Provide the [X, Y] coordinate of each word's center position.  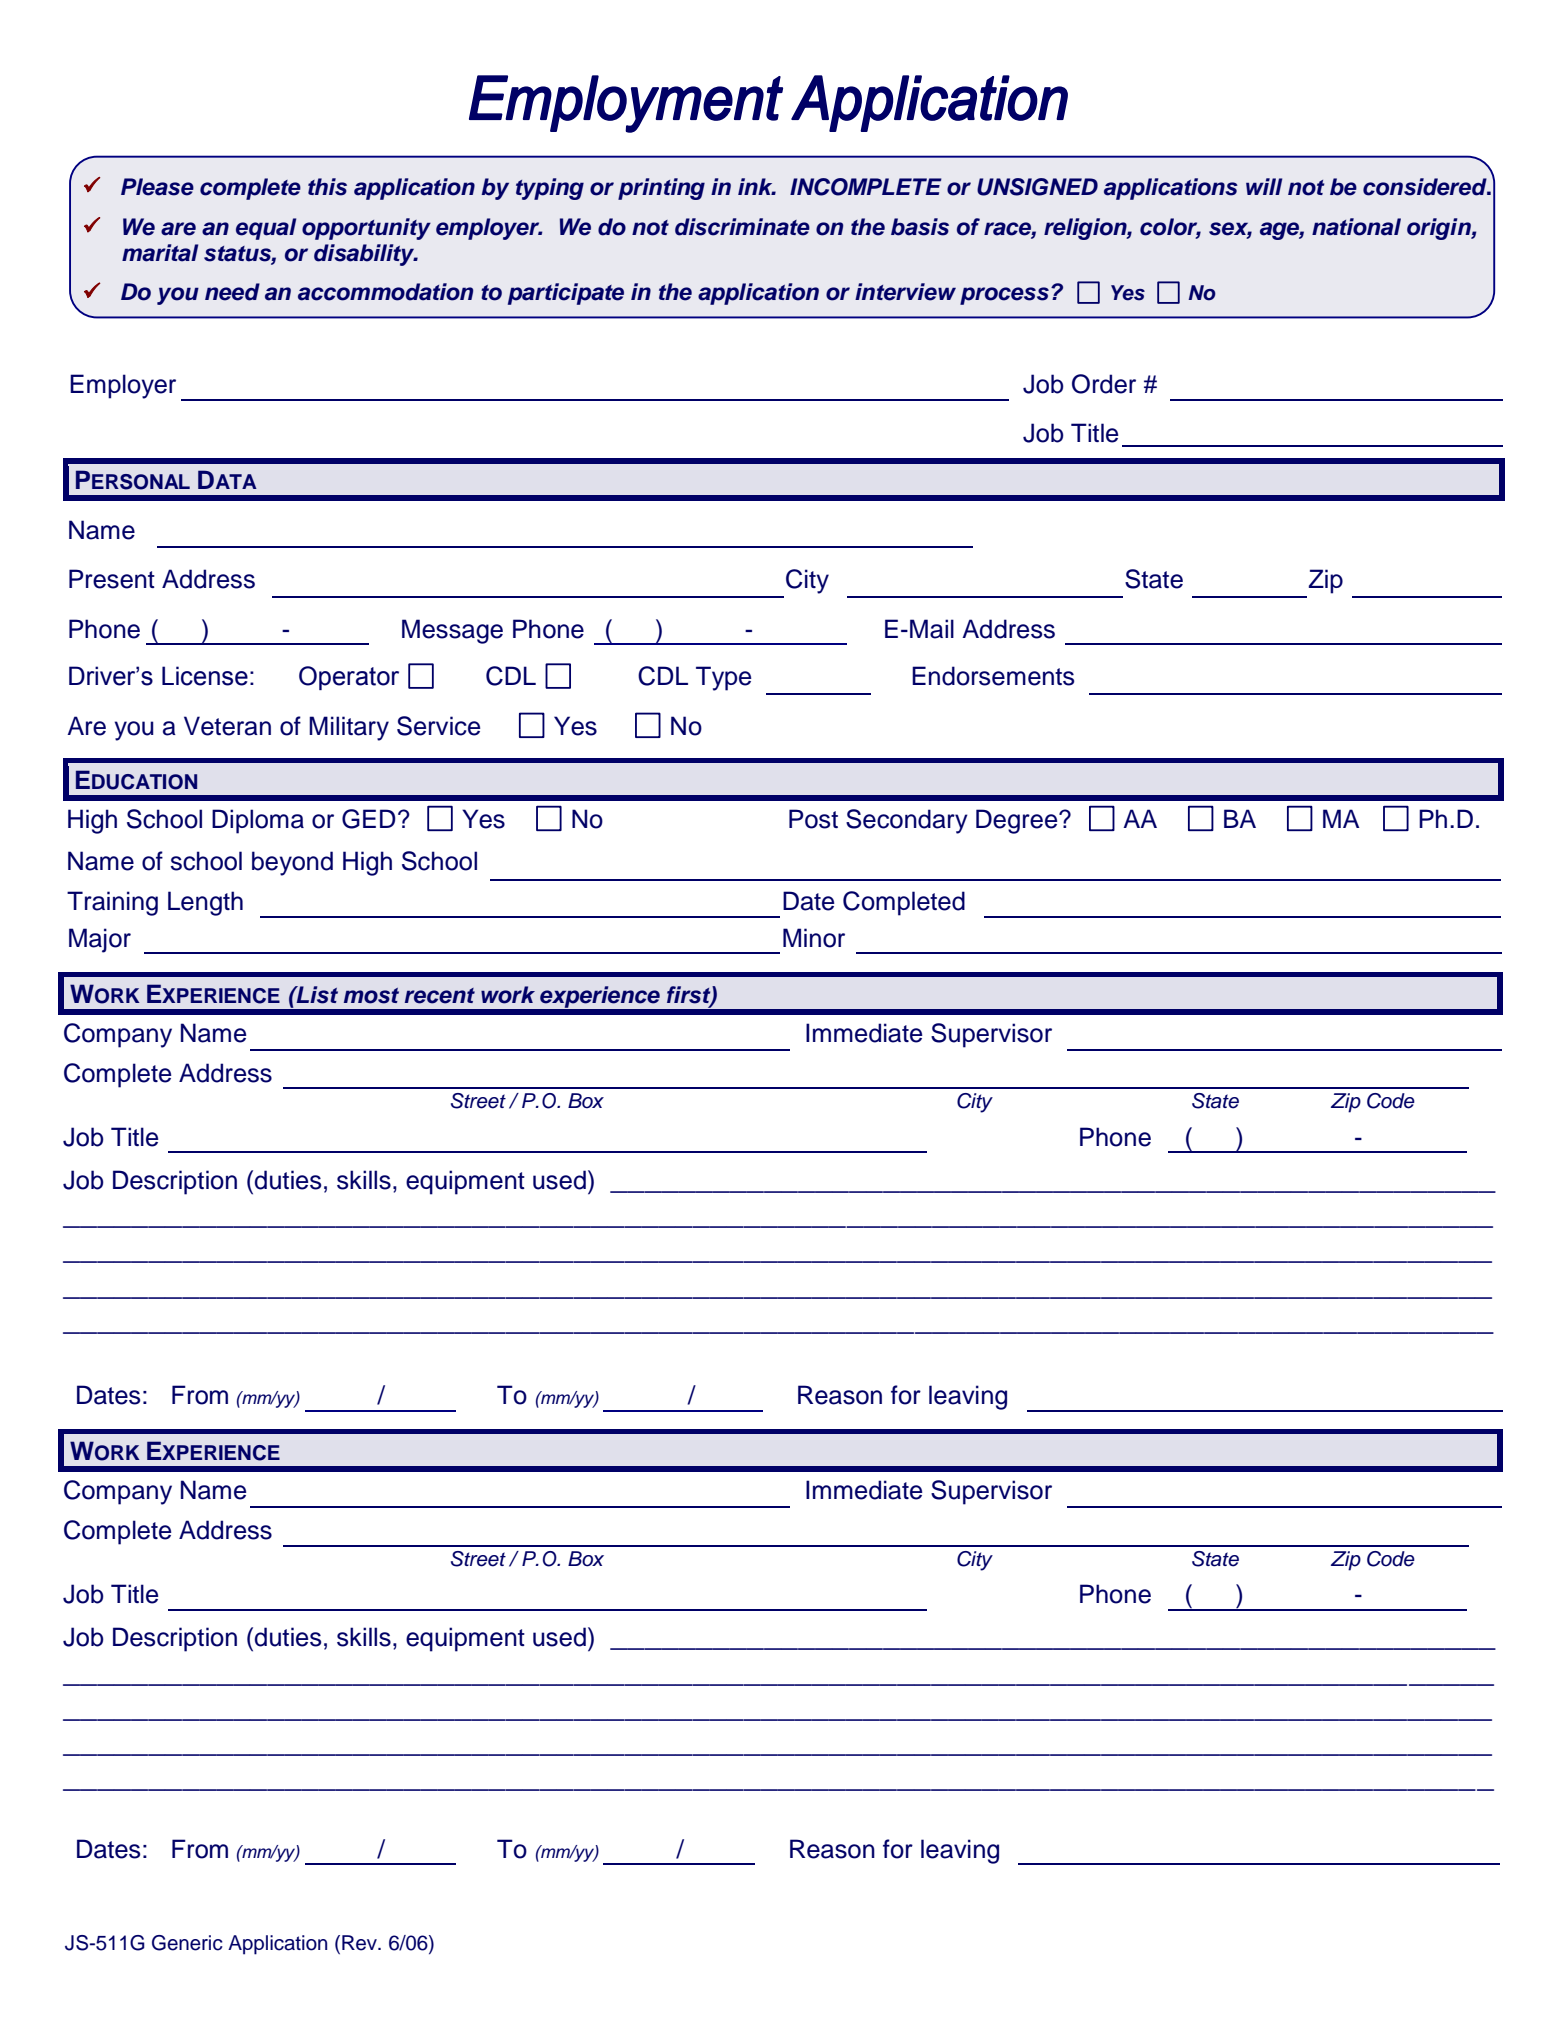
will [1264, 186]
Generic [187, 1943]
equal [266, 229]
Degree [1018, 821]
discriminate [742, 227]
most [371, 996]
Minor [814, 938]
